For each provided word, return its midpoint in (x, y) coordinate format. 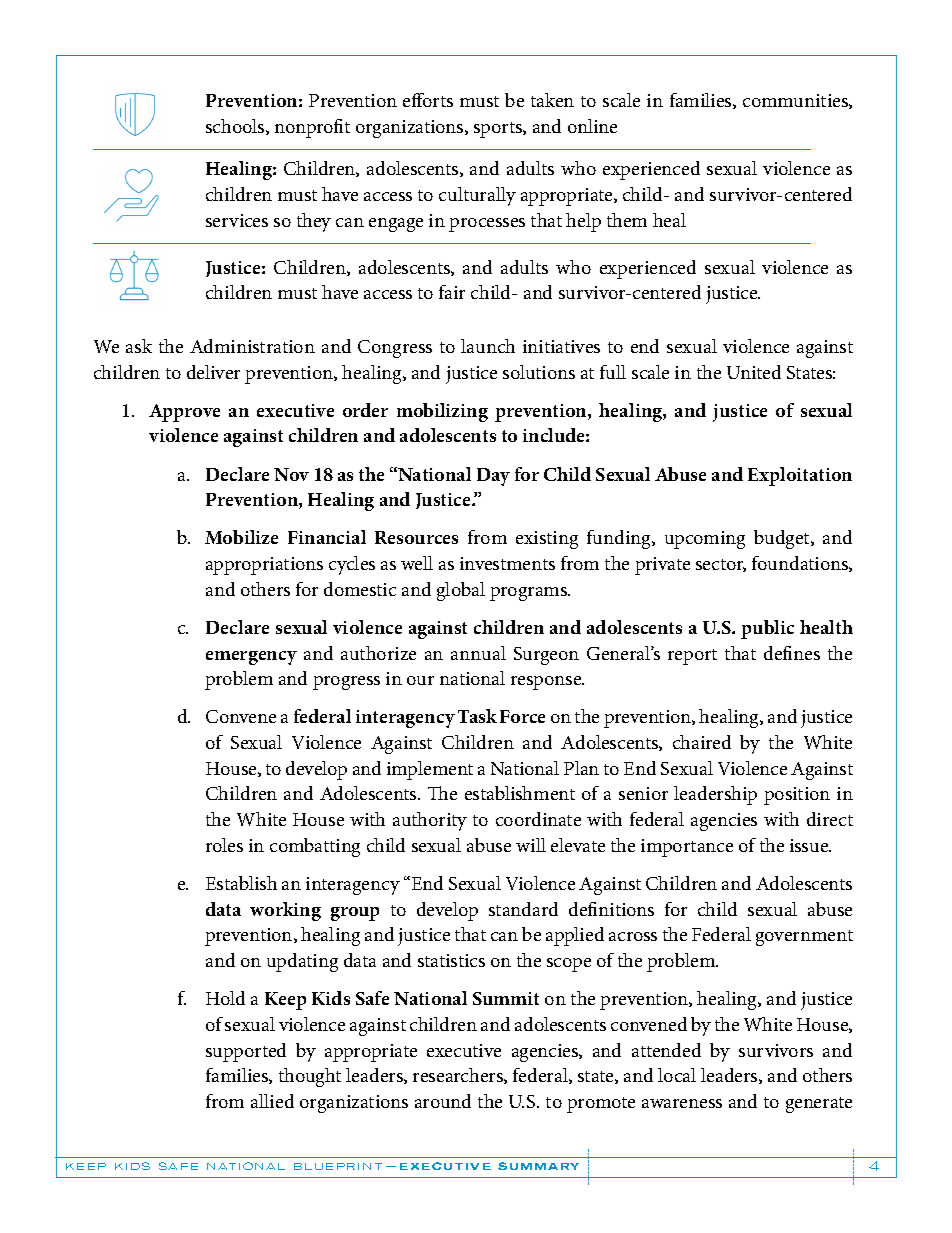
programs (530, 594)
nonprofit (312, 128)
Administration (252, 346)
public (767, 629)
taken (552, 100)
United (754, 372)
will (531, 845)
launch (488, 346)
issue (810, 845)
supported (246, 1052)
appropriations (264, 566)
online (592, 126)
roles (224, 845)
